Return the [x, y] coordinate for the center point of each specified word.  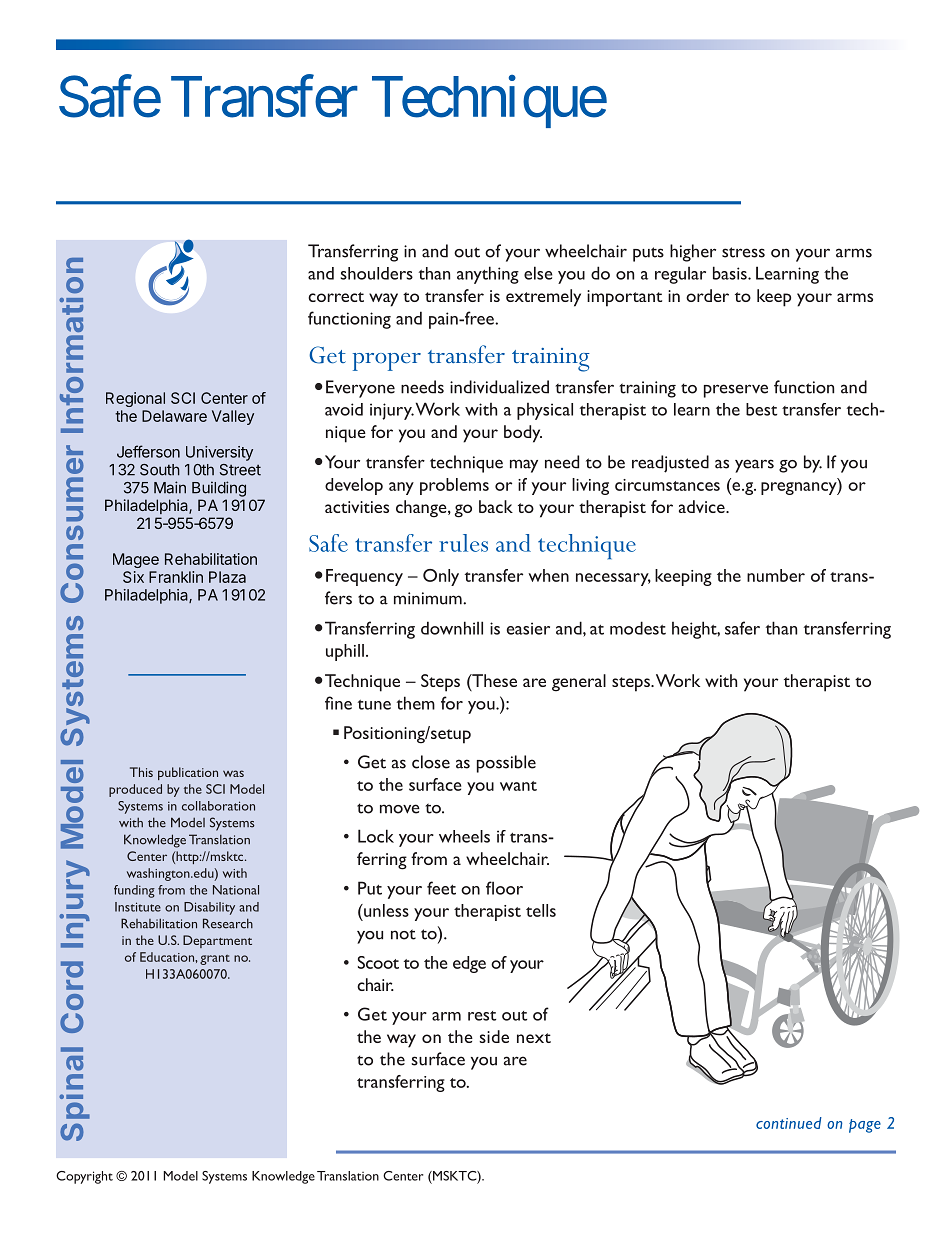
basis [731, 273]
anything [488, 275]
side [494, 1036]
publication [188, 773]
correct [336, 297]
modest [638, 628]
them [416, 703]
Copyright [84, 1177]
